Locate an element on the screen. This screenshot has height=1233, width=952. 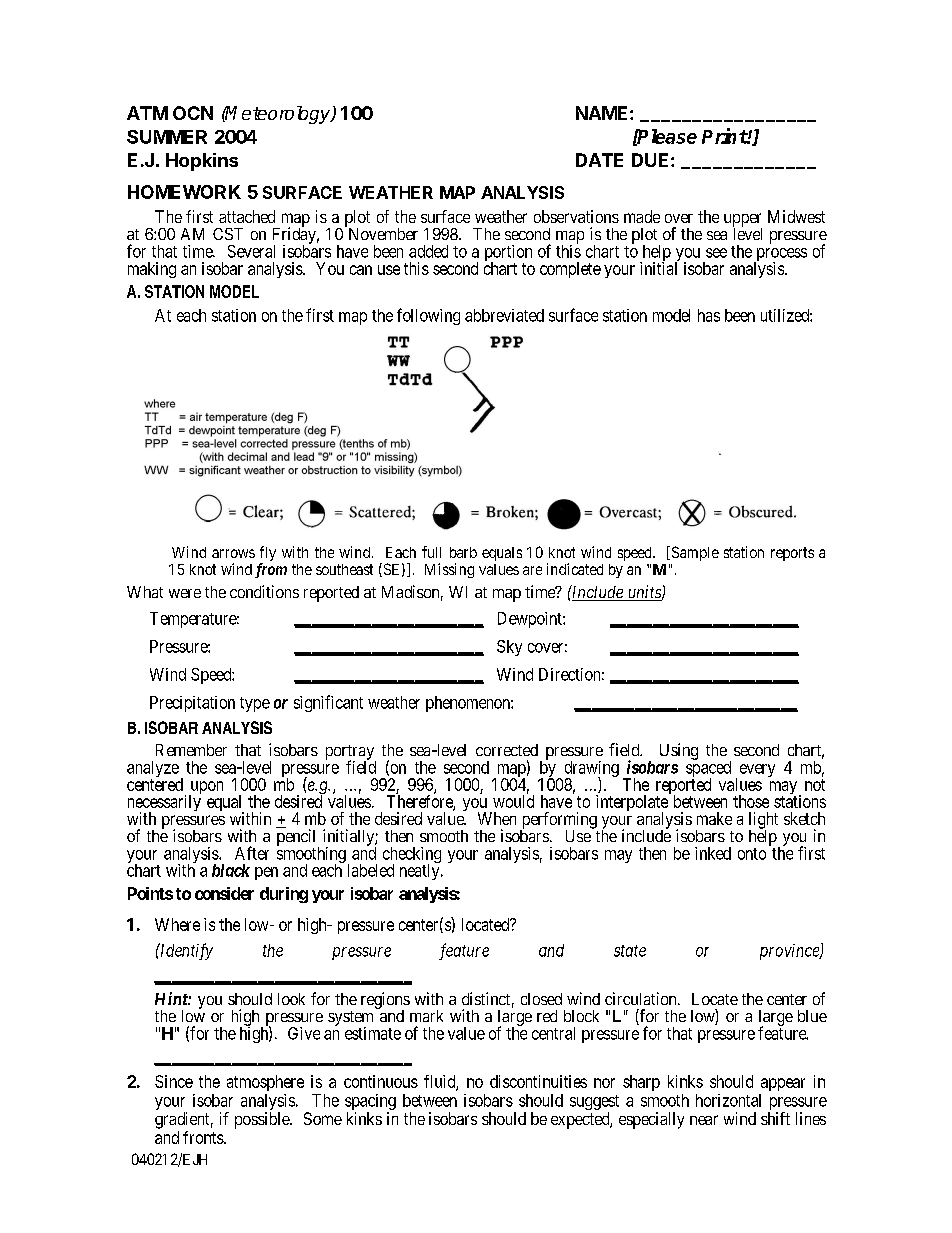
DATE is located at coordinates (599, 160).
